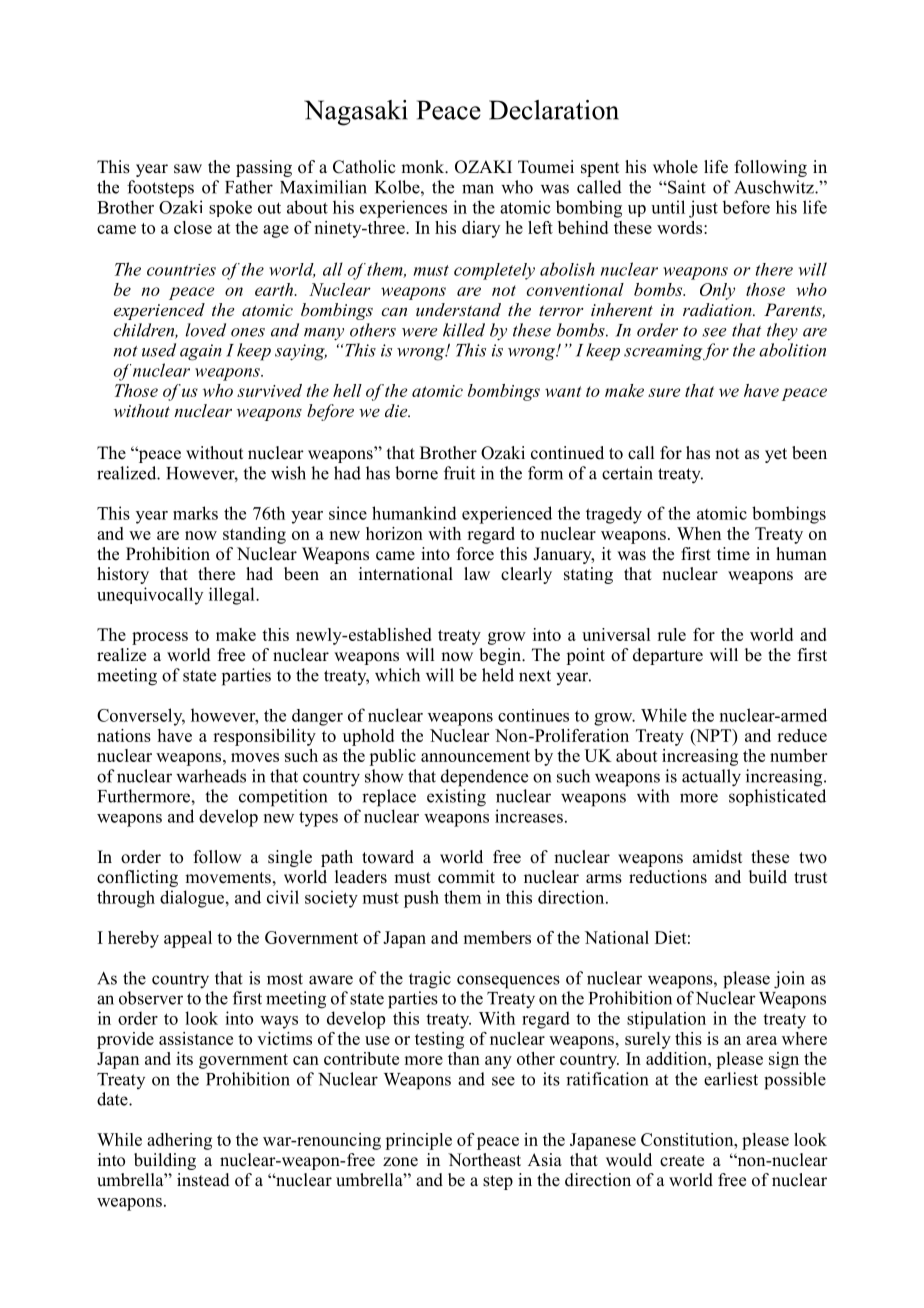  What do you see at coordinates (501, 656) in the screenshot?
I see `begin` at bounding box center [501, 656].
